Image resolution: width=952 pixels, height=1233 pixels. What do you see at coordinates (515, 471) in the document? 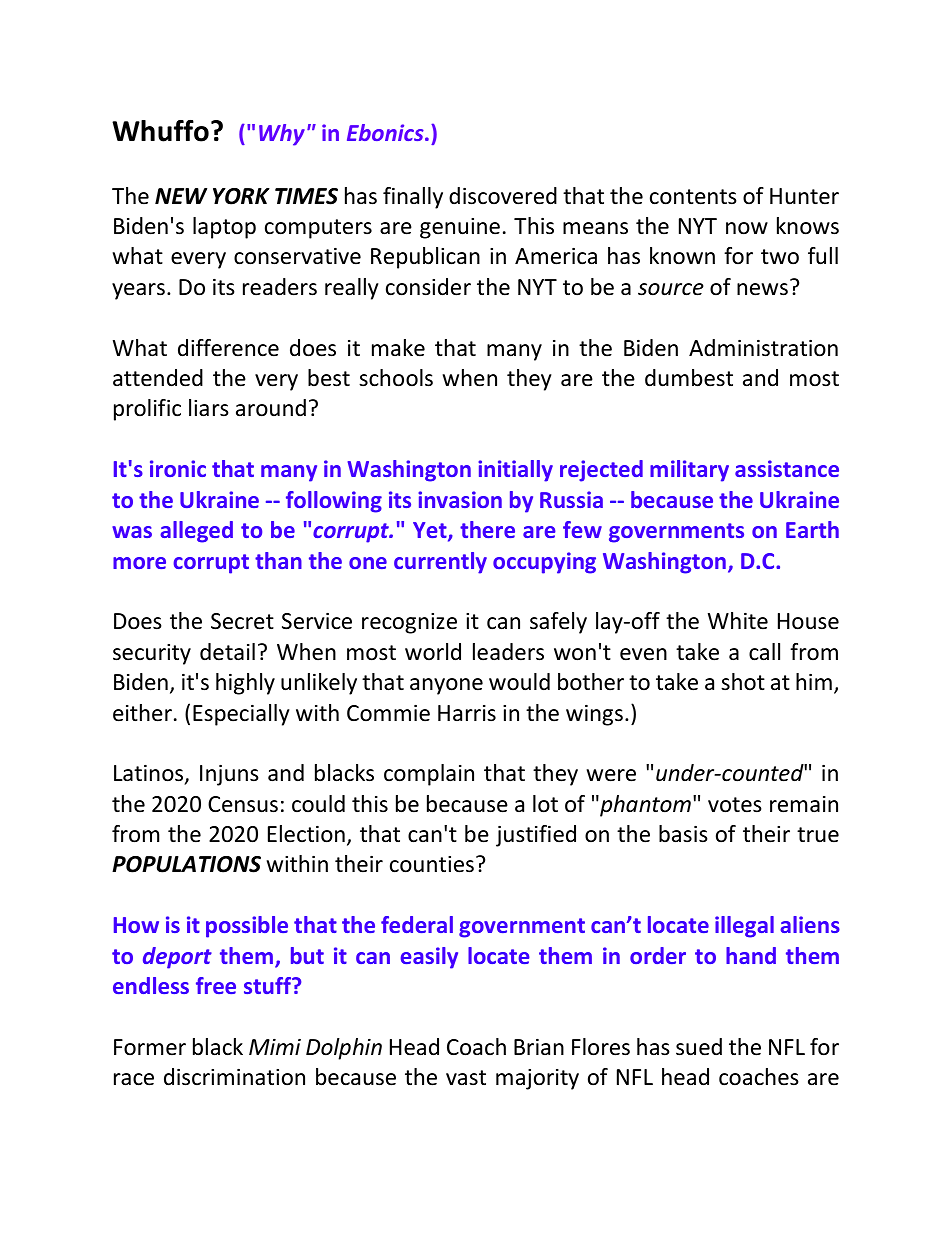
I see `initially` at bounding box center [515, 471].
